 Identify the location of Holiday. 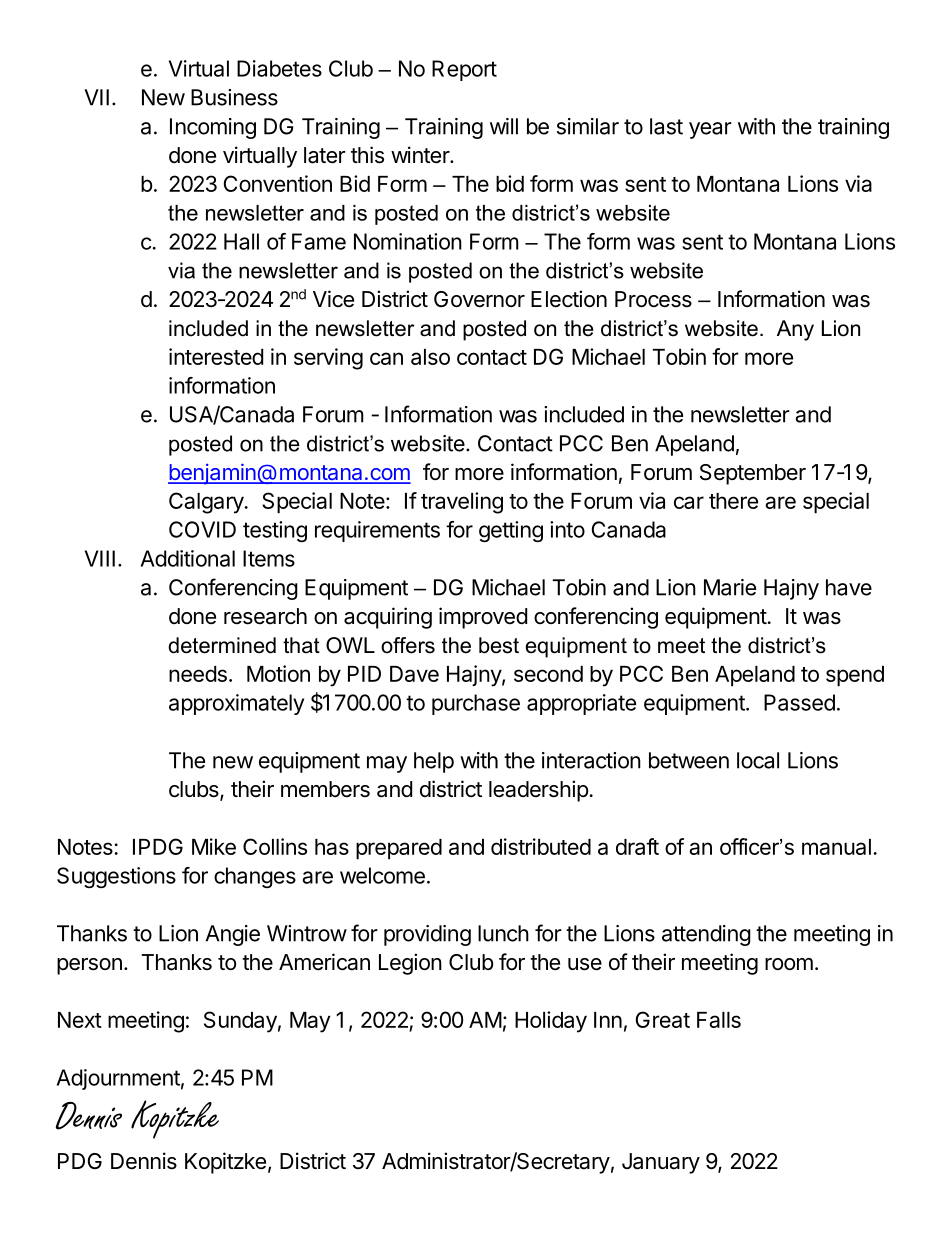
(551, 1022).
